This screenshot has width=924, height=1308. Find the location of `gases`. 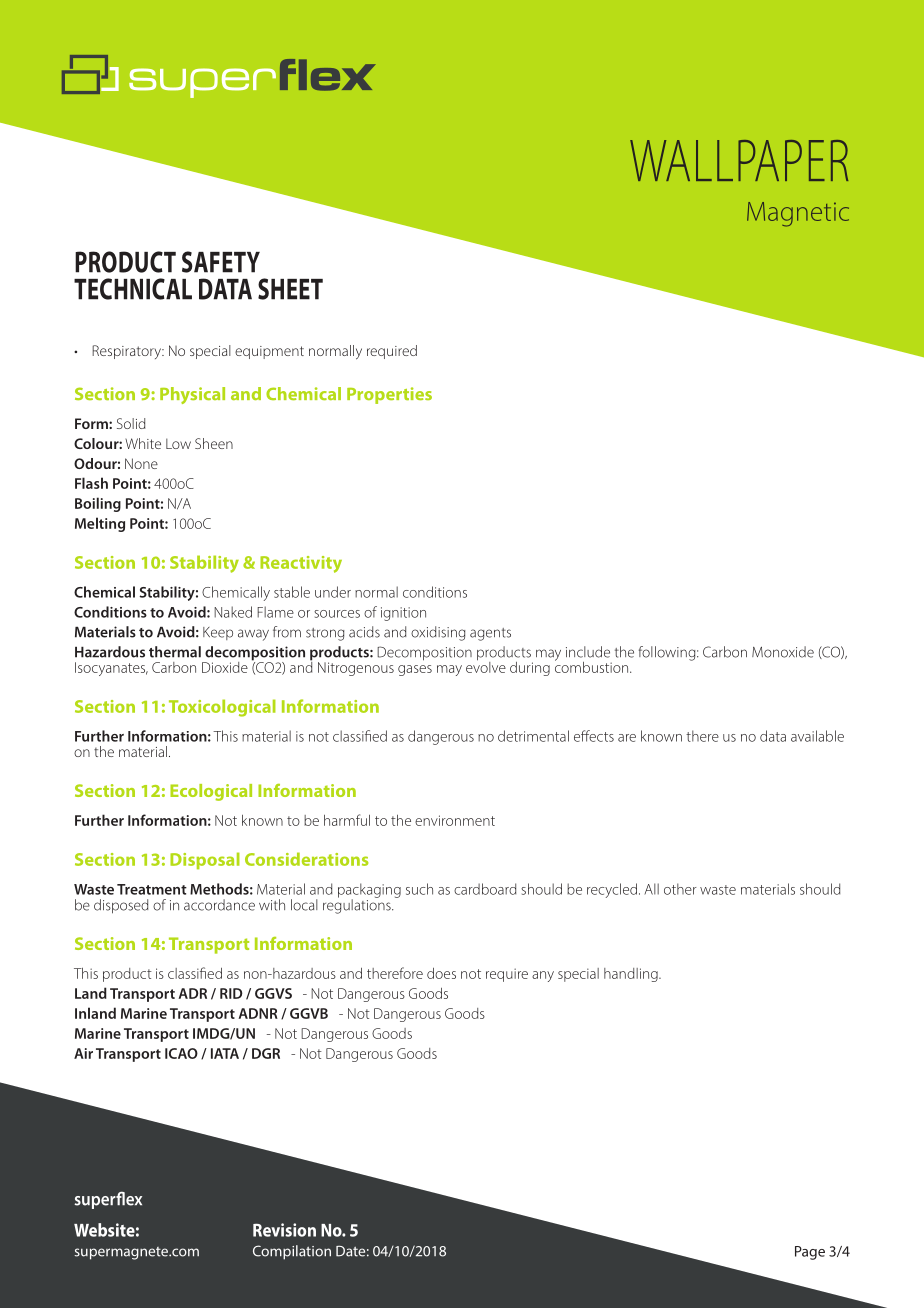

gases is located at coordinates (415, 670).
